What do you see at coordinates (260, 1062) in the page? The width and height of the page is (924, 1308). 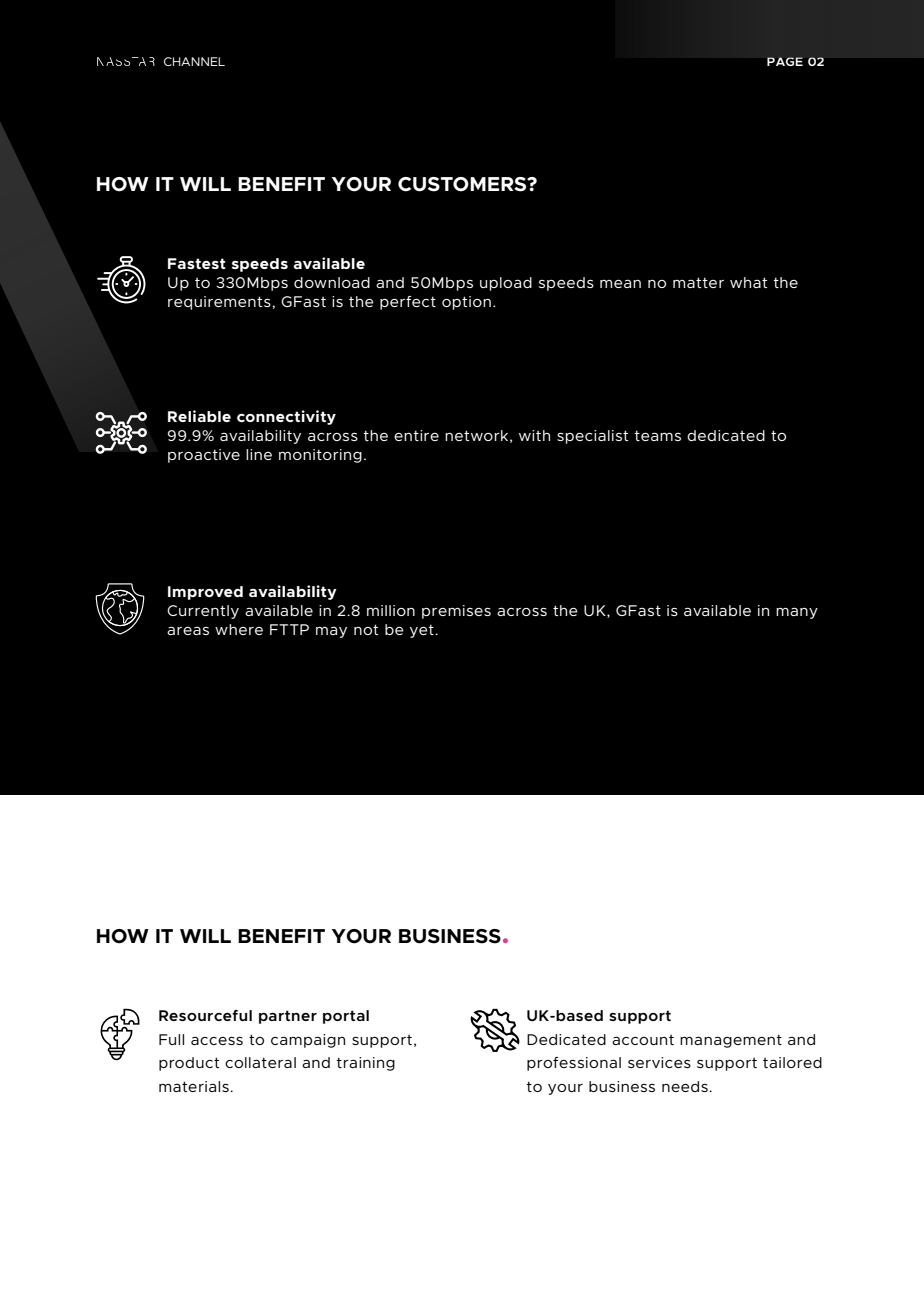 I see `collateral` at bounding box center [260, 1062].
